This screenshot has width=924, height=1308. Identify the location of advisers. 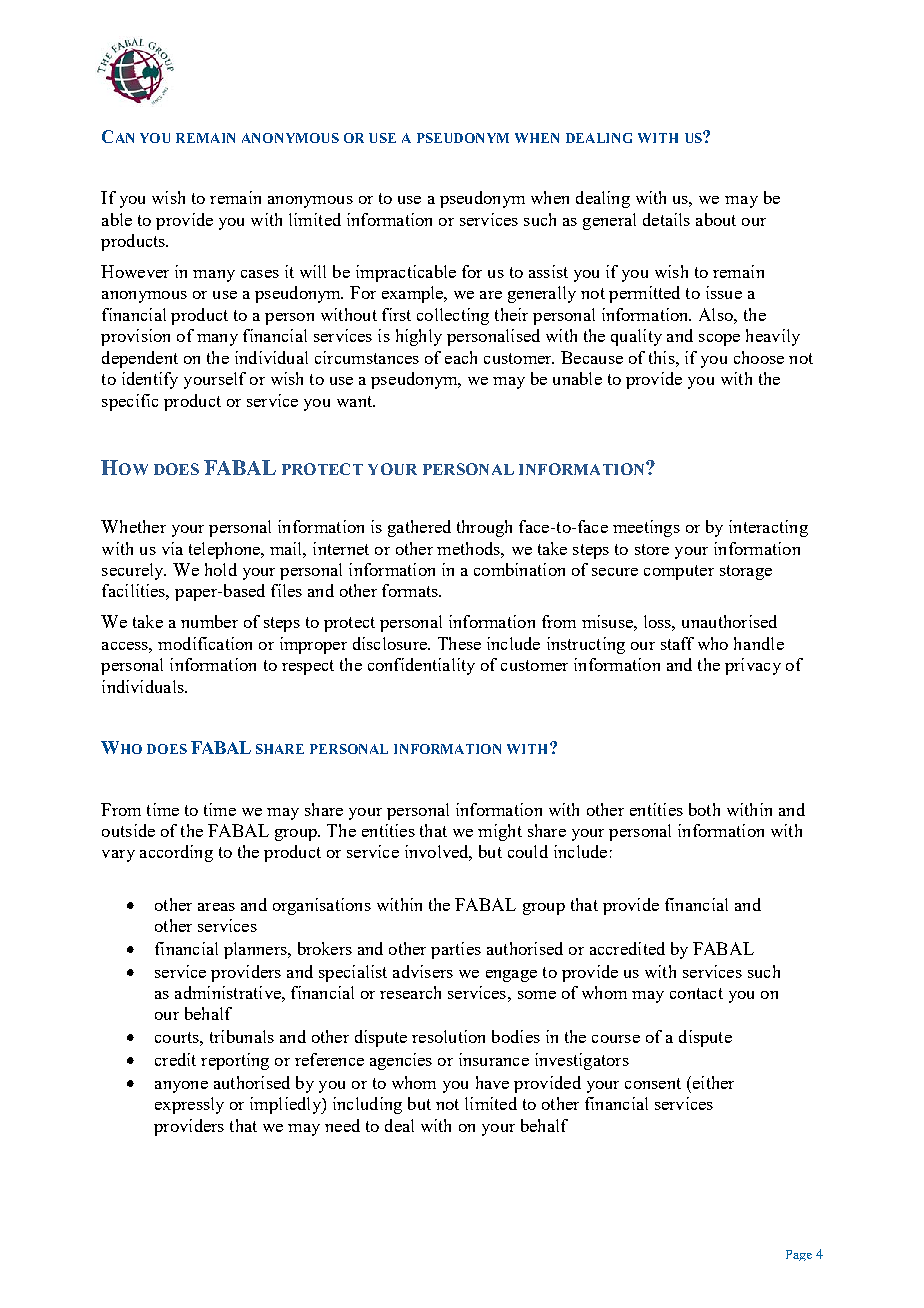
(423, 971).
